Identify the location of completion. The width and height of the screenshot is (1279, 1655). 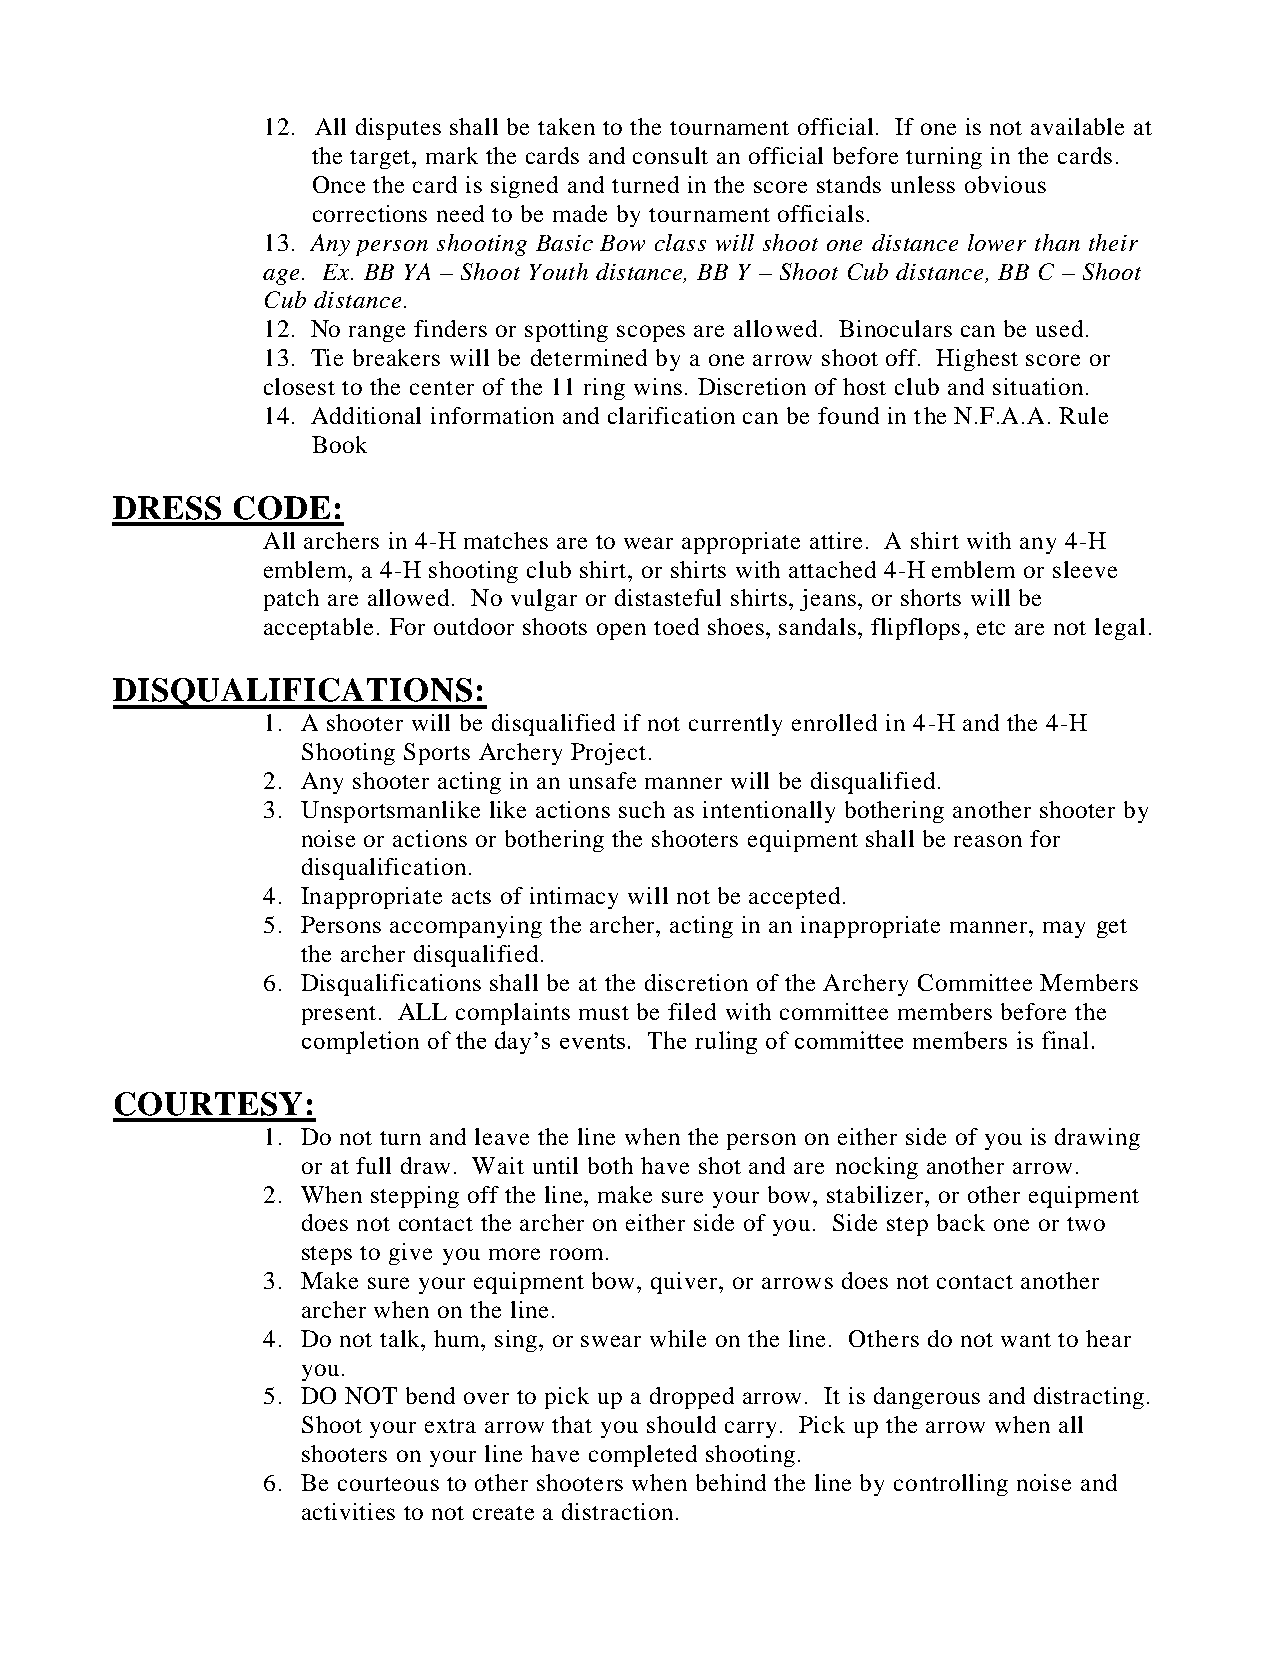
(360, 1042).
